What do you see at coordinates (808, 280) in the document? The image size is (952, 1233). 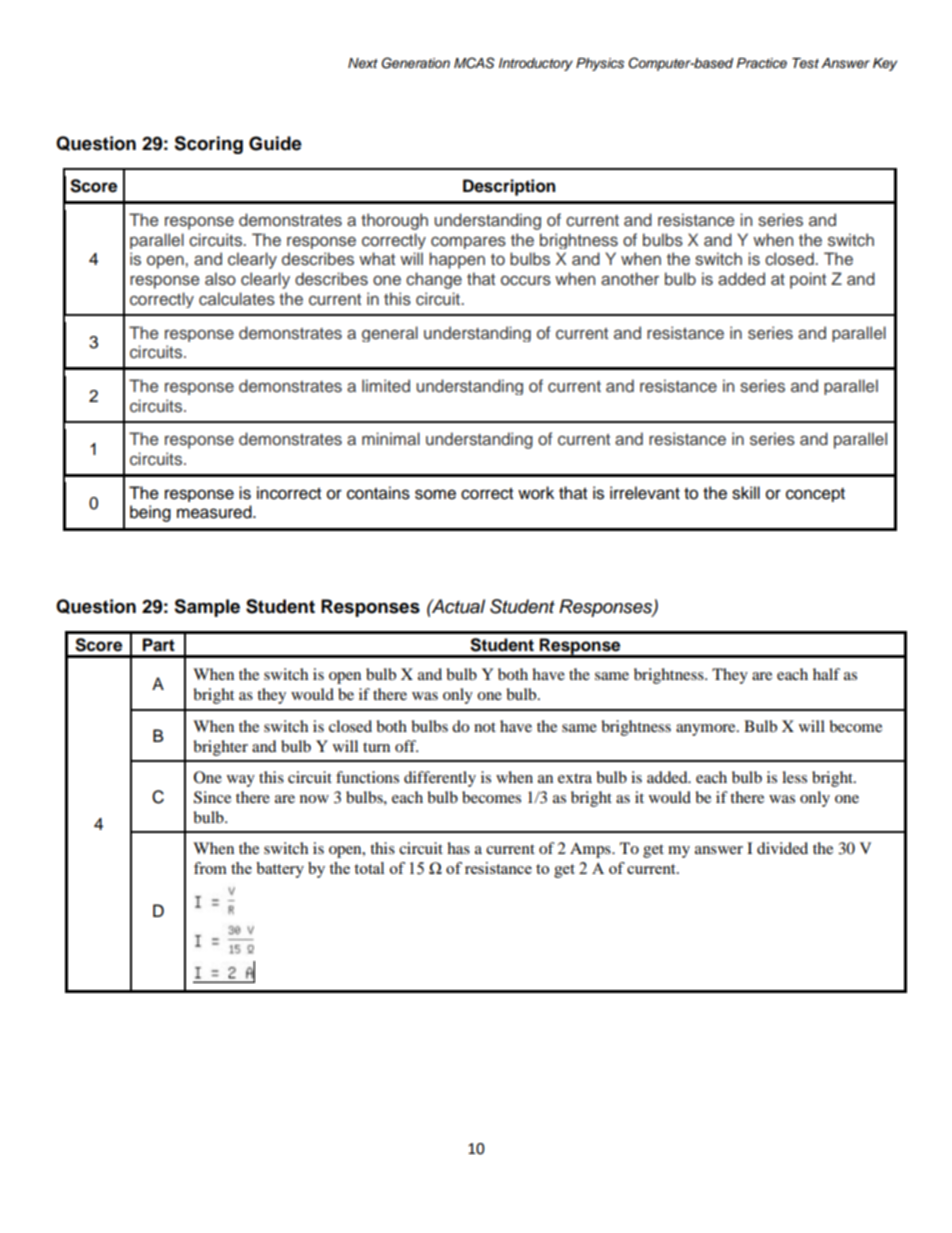 I see `point` at bounding box center [808, 280].
